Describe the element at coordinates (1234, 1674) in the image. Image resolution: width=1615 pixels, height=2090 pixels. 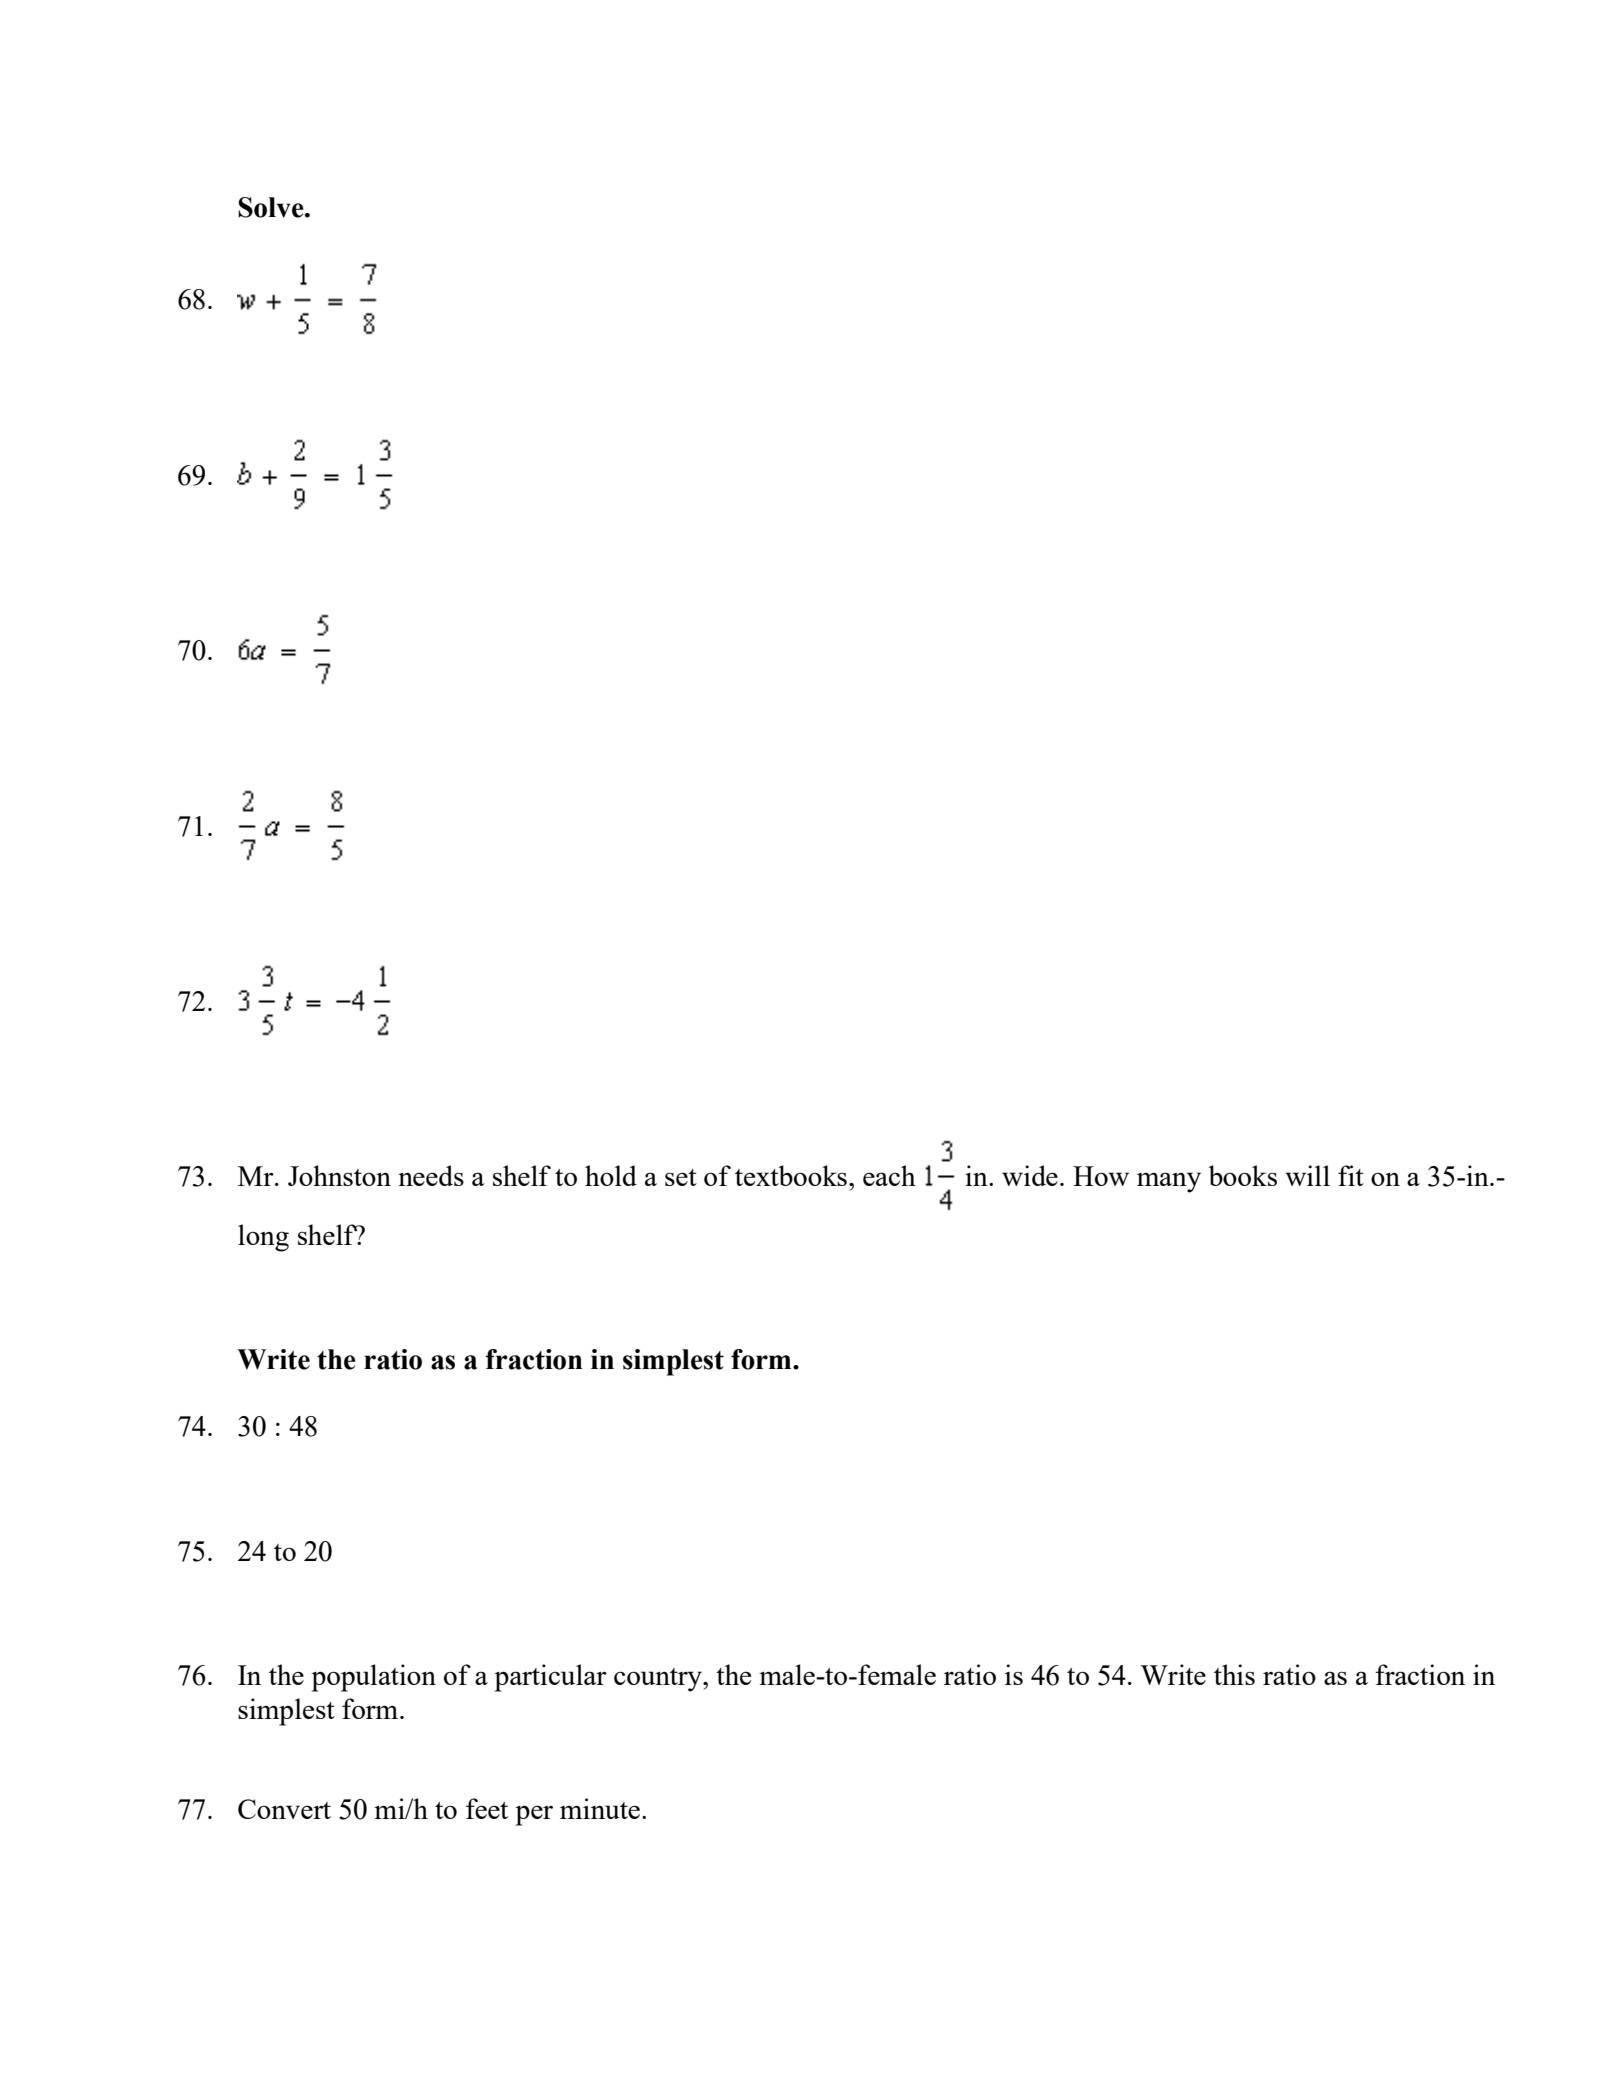
I see `this` at that location.
